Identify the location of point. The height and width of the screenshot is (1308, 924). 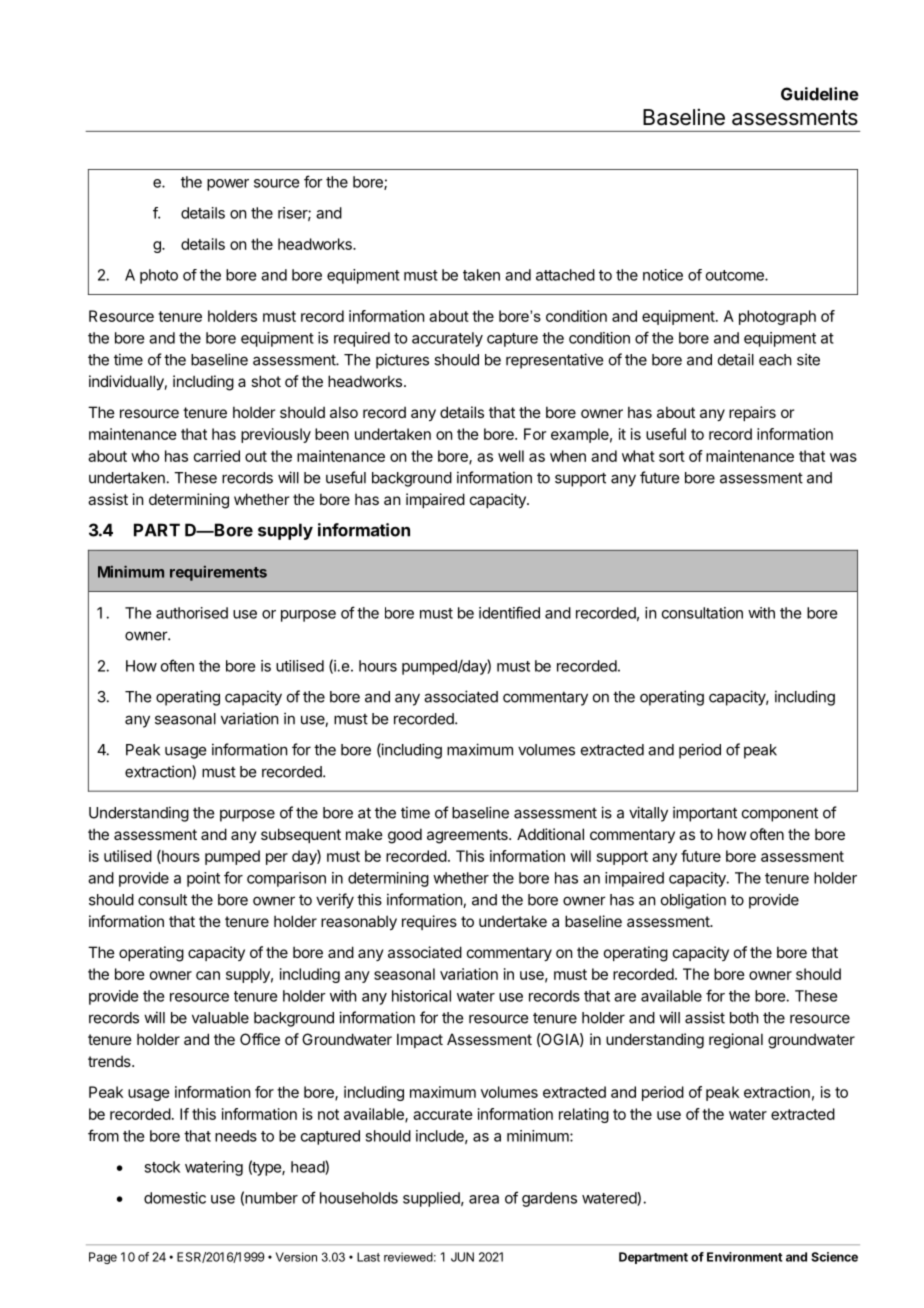
(203, 879).
